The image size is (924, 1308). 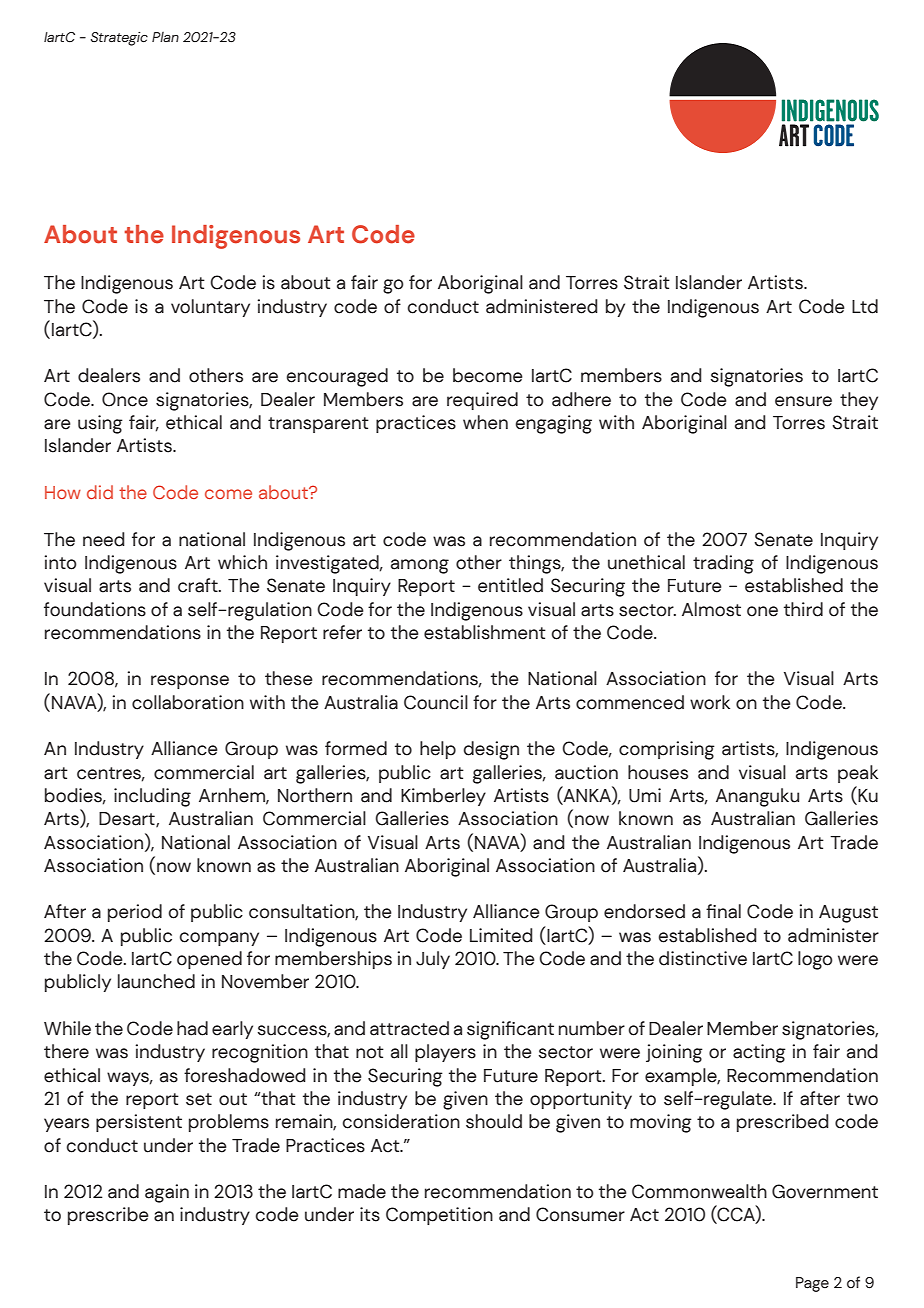 What do you see at coordinates (165, 37) in the screenshot?
I see `Plan` at bounding box center [165, 37].
